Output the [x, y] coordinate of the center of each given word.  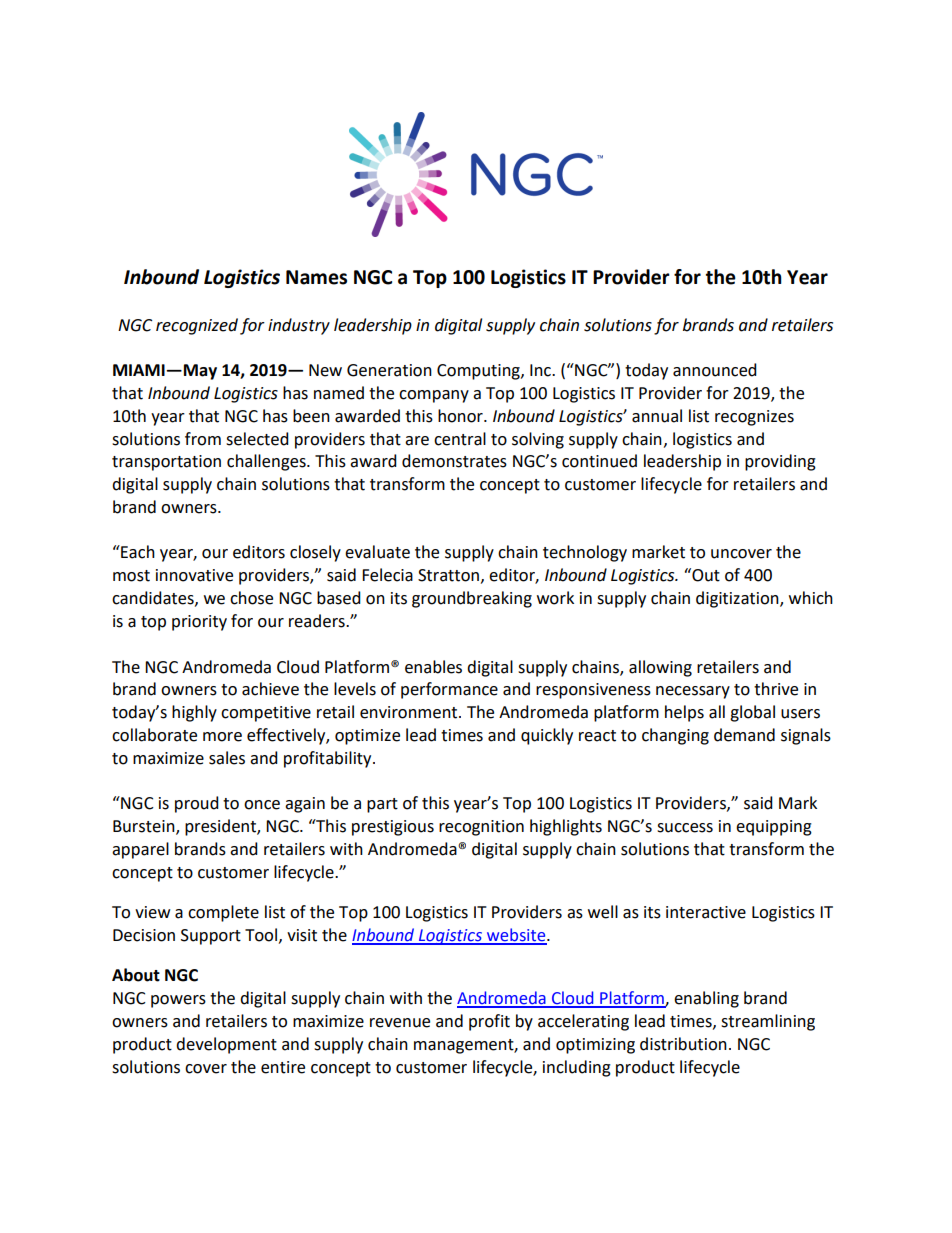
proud [197, 804]
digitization [738, 599]
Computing [479, 372]
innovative [194, 575]
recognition [481, 828]
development [226, 1045]
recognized [197, 326]
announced [715, 370]
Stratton [448, 575]
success [685, 828]
